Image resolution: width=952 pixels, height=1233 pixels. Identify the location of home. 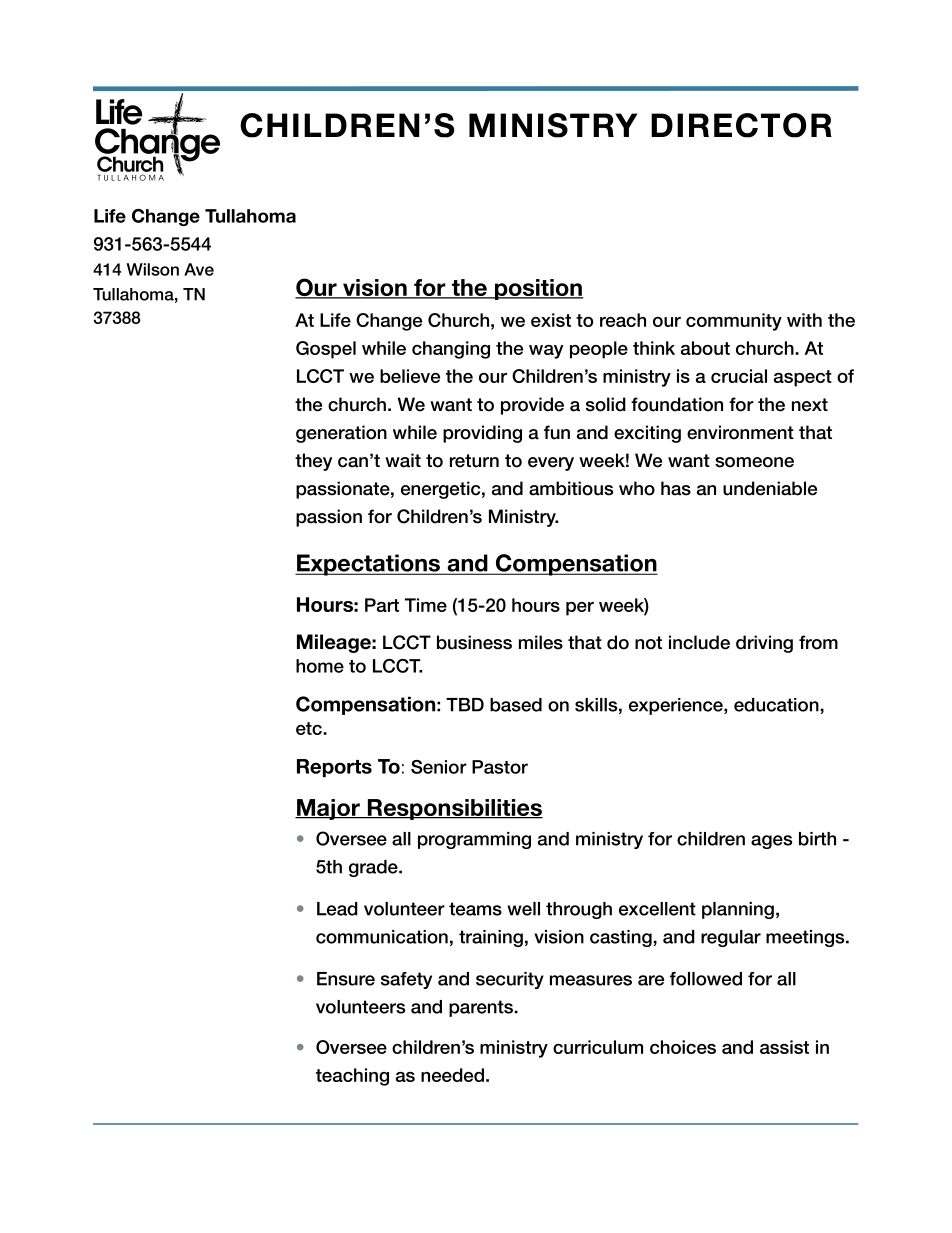
(320, 666).
